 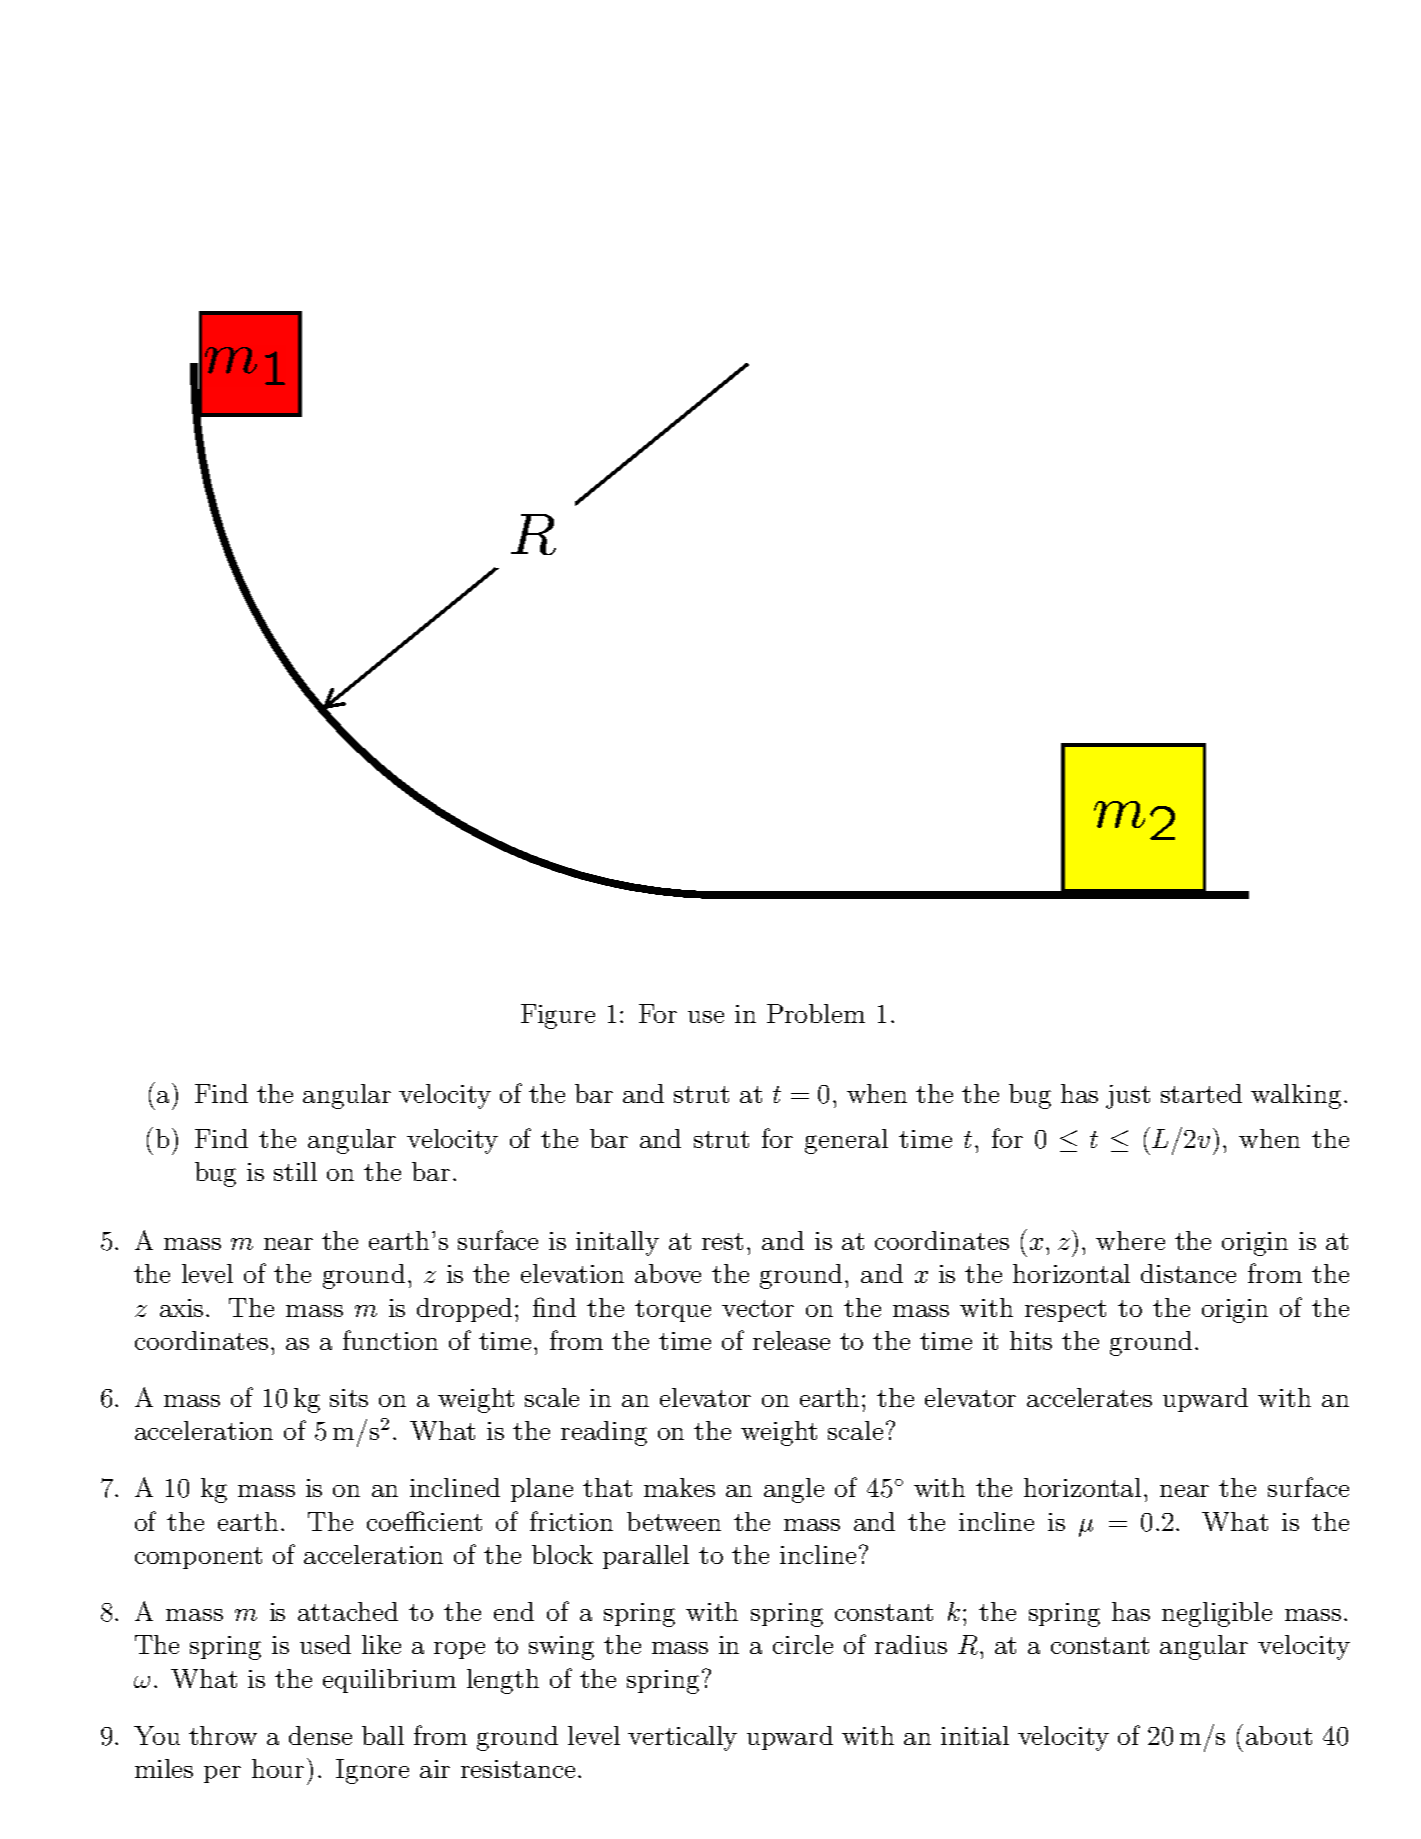 I want to click on Figure, so click(x=558, y=1016).
